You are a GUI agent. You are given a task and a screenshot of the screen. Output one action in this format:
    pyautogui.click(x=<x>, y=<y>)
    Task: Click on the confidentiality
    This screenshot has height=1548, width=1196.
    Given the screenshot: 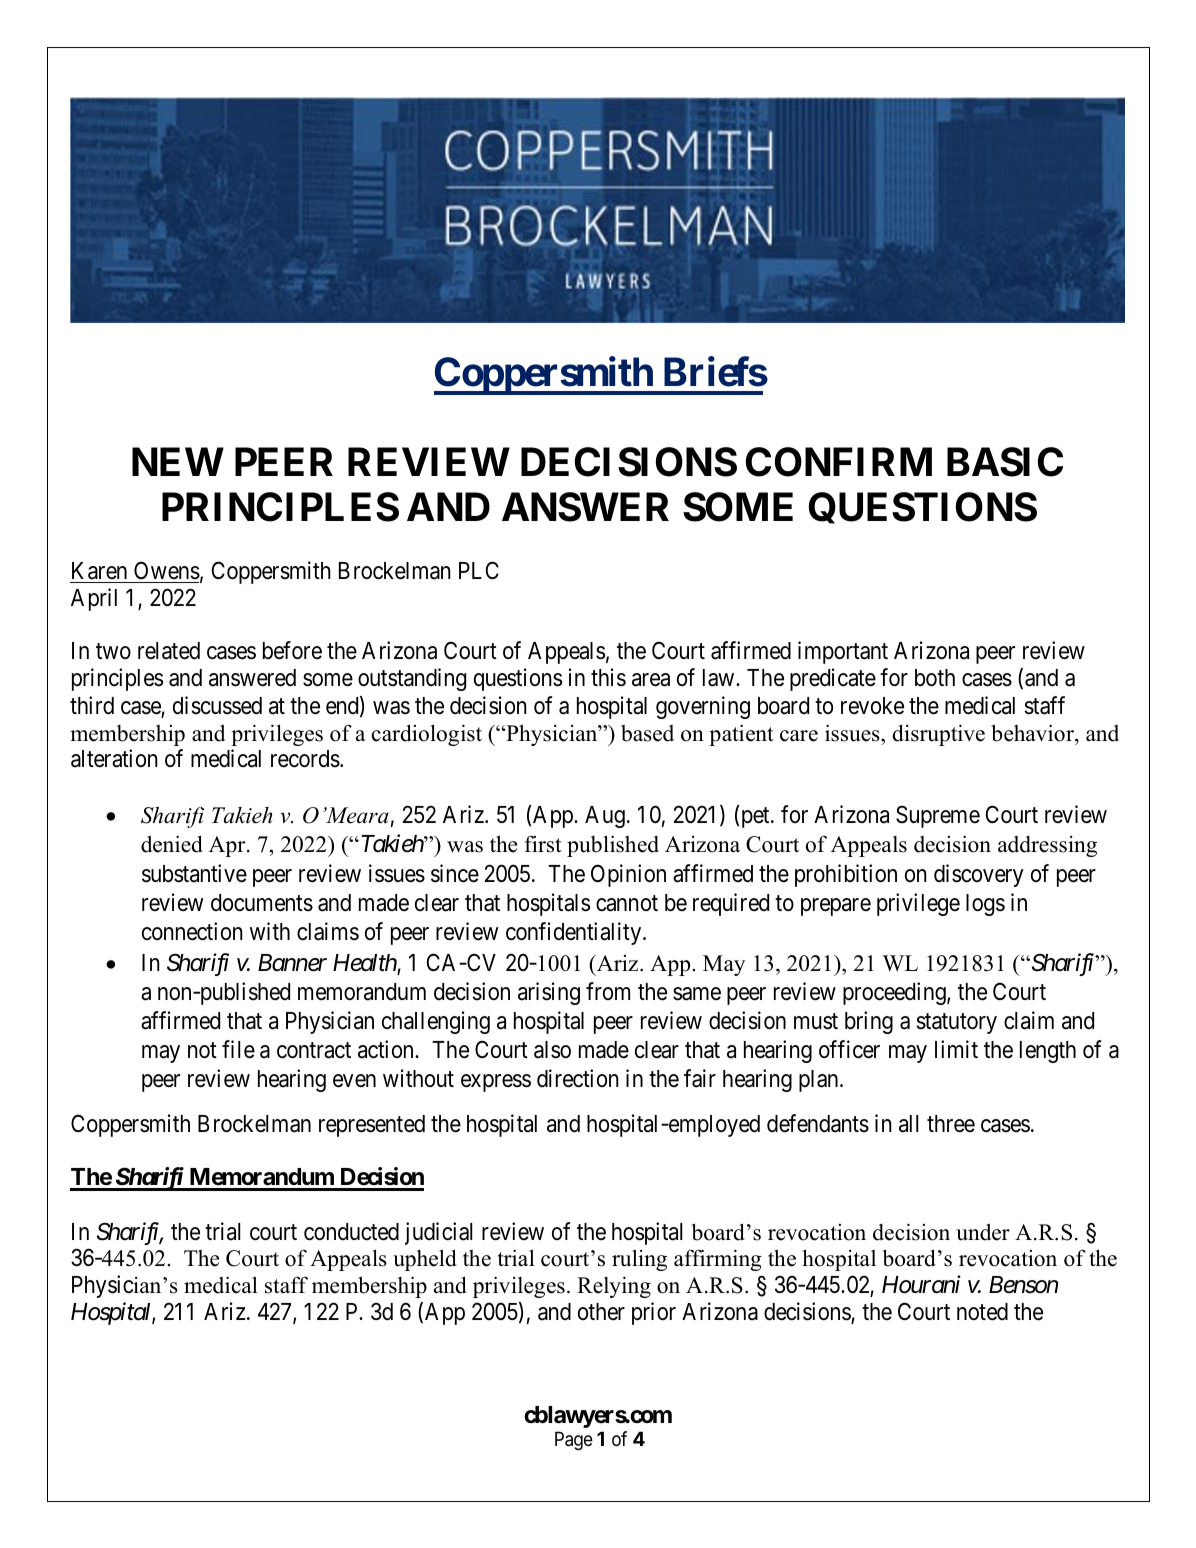 What is the action you would take?
    pyautogui.click(x=575, y=933)
